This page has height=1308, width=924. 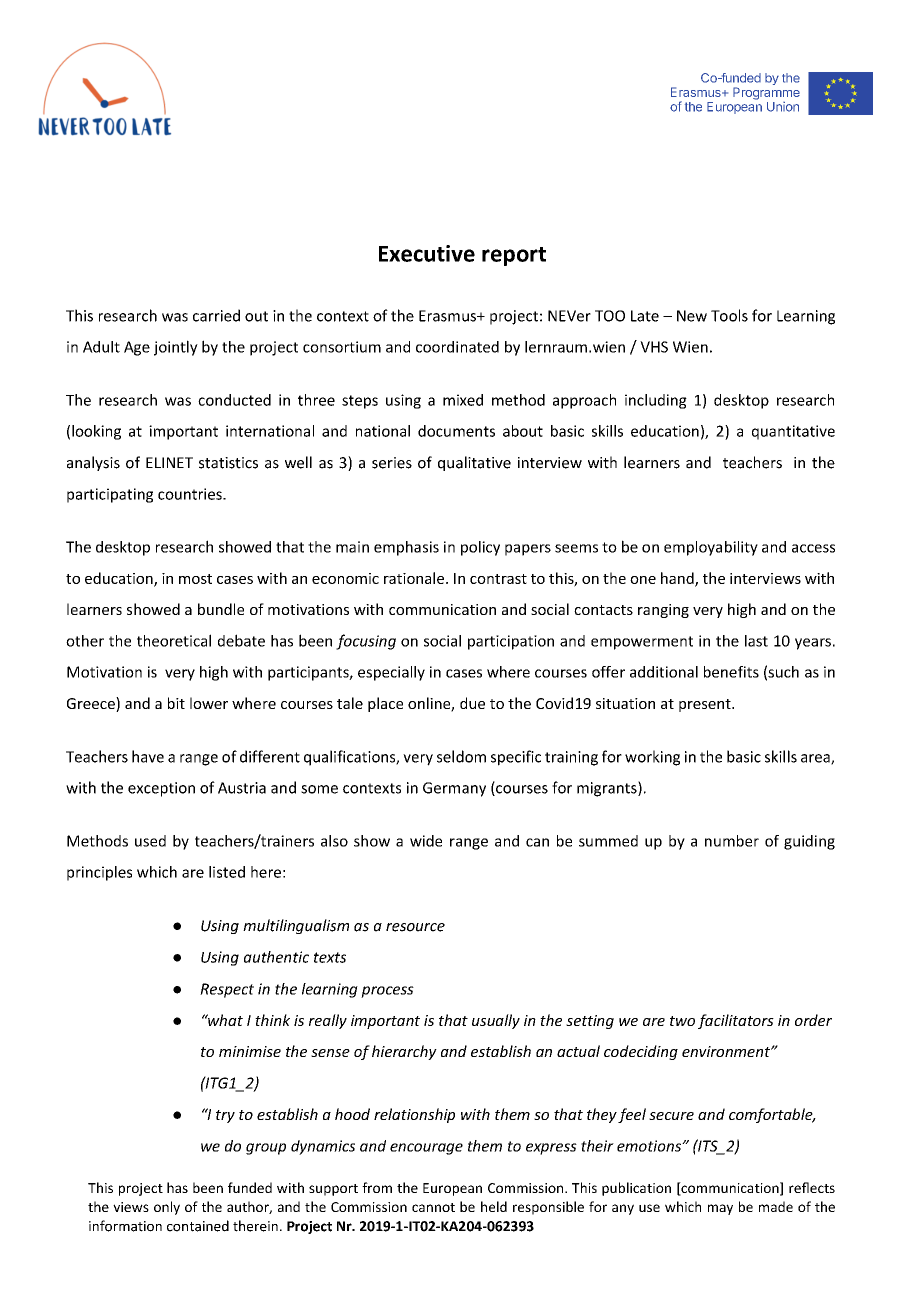 What do you see at coordinates (731, 672) in the page?
I see `benefits` at bounding box center [731, 672].
